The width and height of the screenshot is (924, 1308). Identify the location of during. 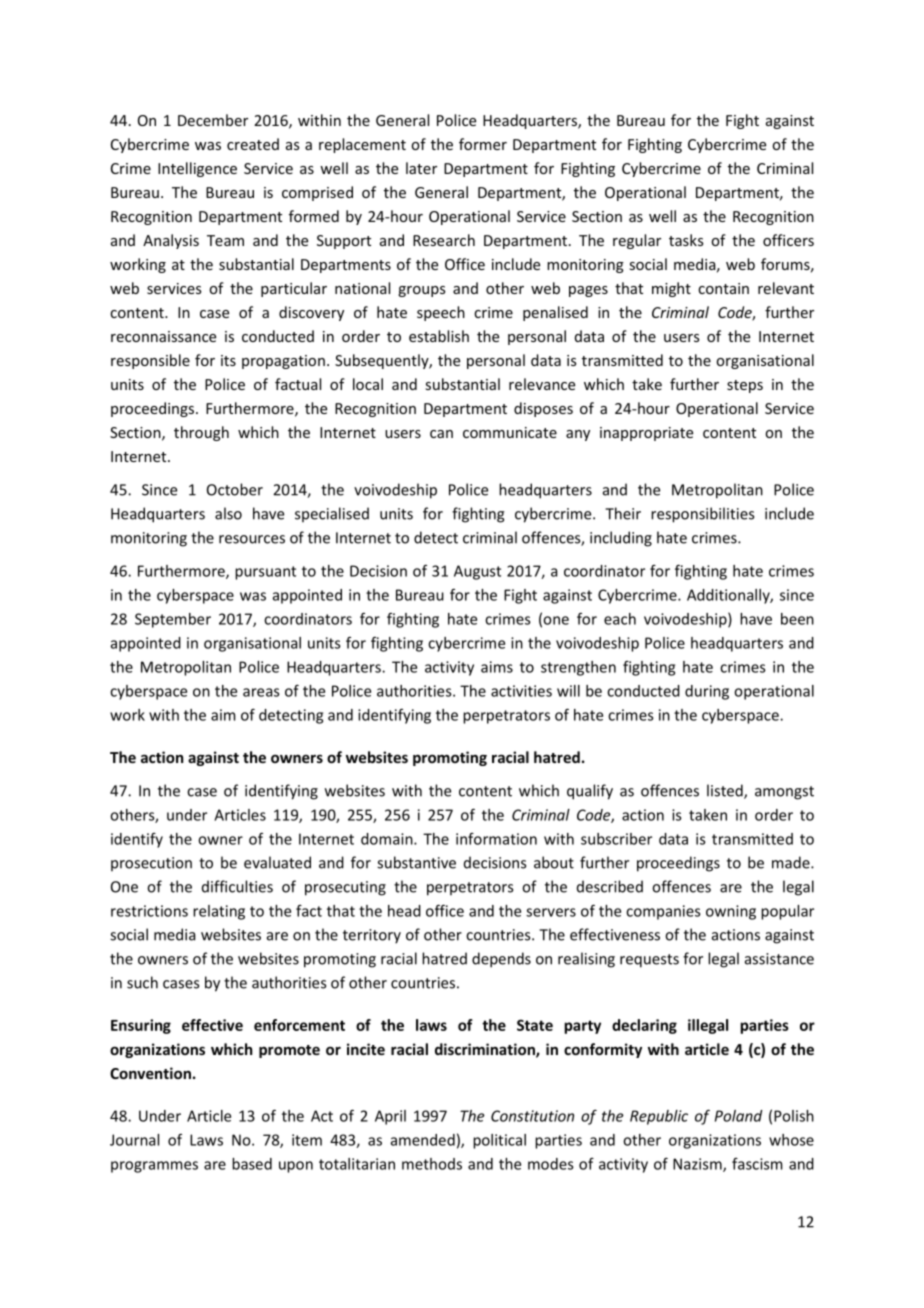
(707, 692).
